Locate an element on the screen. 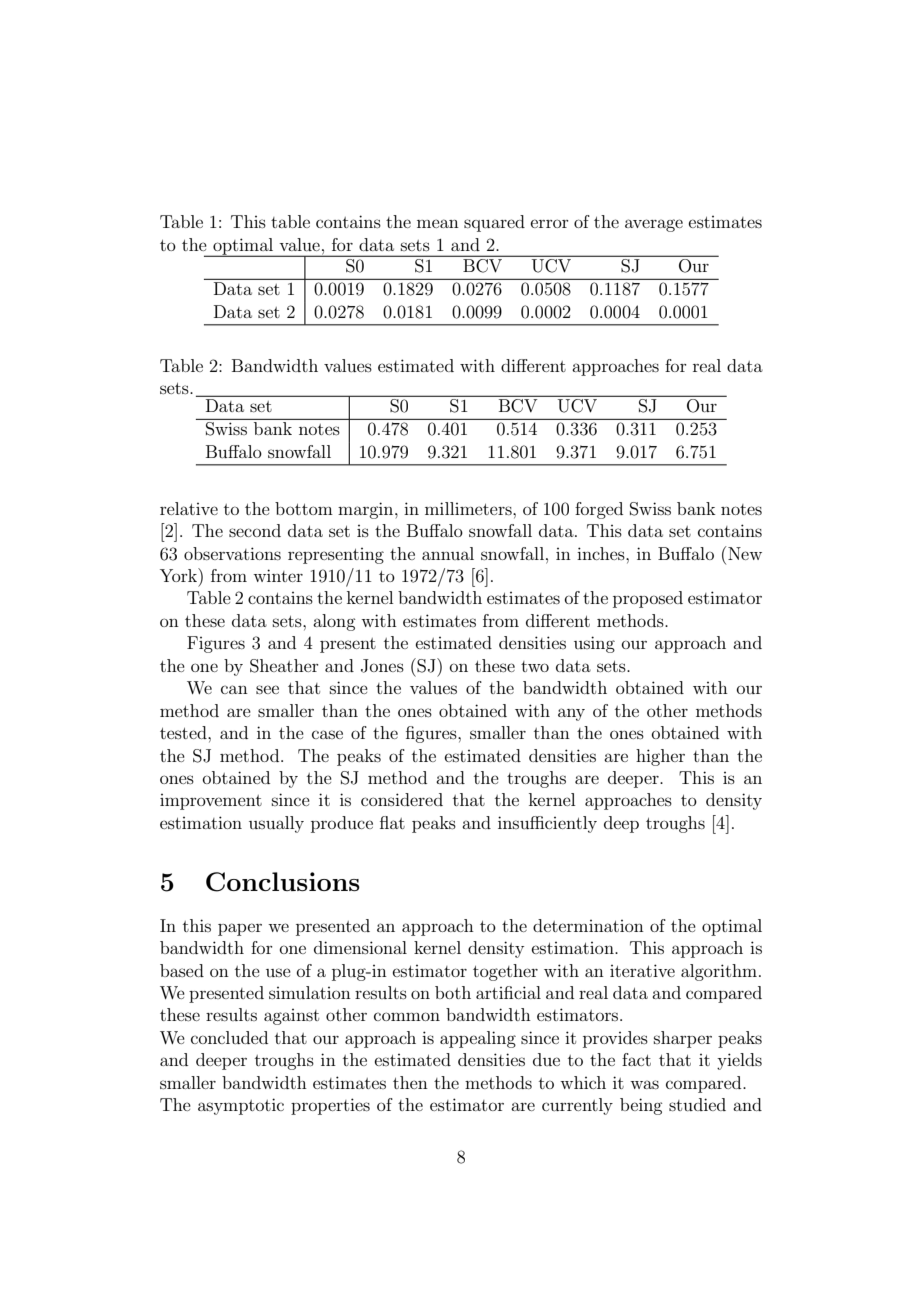  determination is located at coordinates (588, 925).
